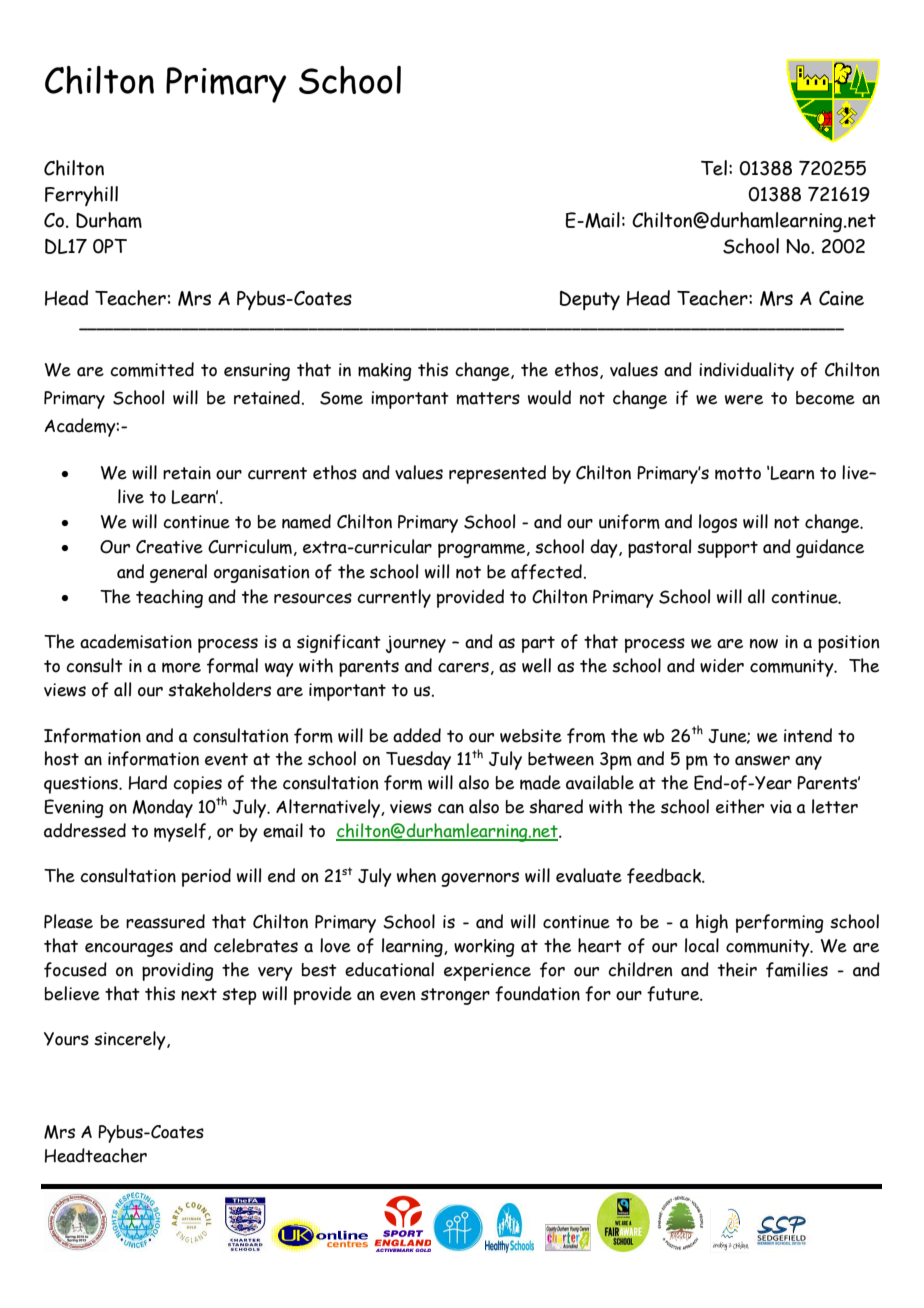 The width and height of the document is (924, 1308). I want to click on committed, so click(152, 369).
